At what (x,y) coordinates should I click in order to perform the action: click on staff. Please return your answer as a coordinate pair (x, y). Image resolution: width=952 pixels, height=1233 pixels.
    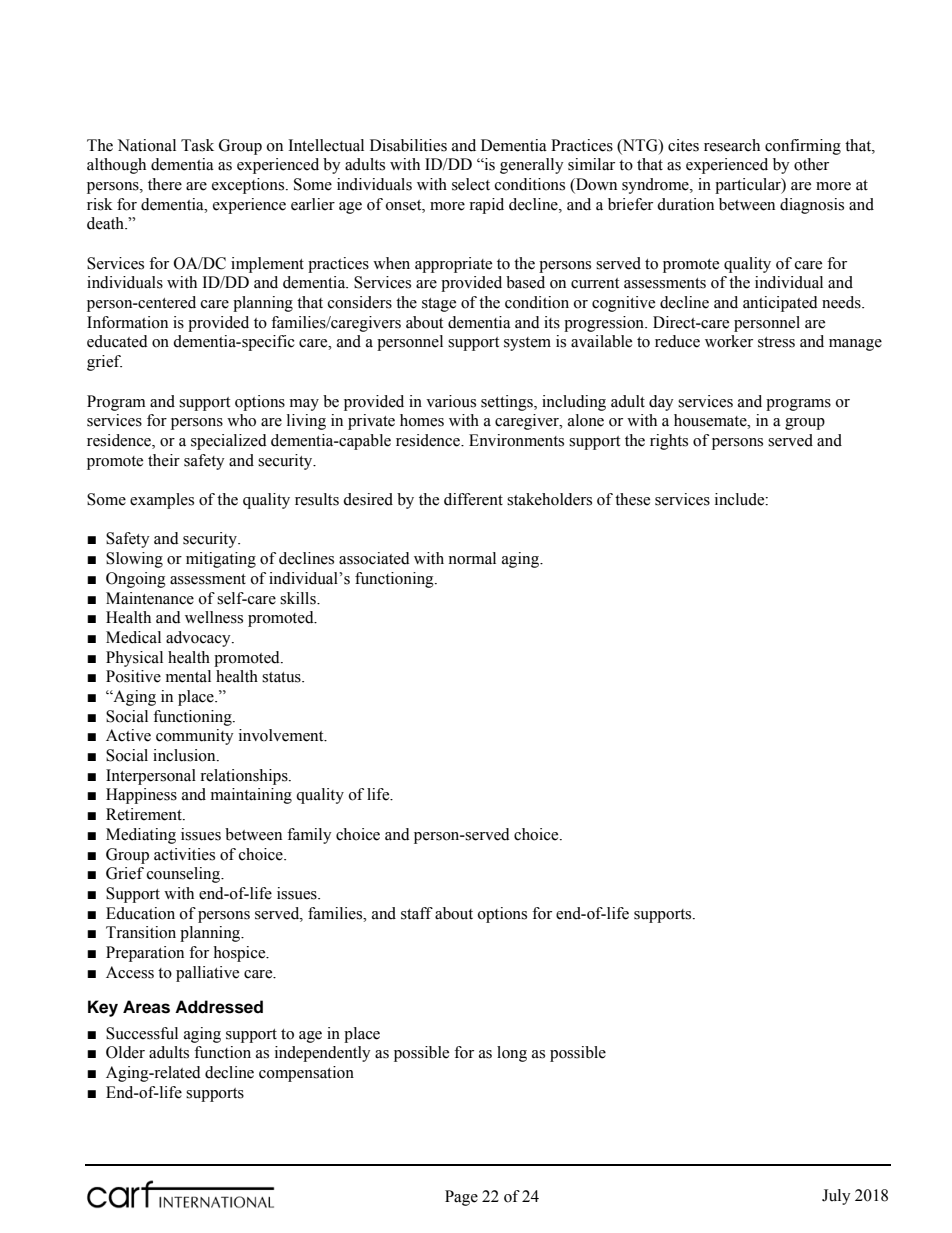
    Looking at the image, I should click on (417, 913).
